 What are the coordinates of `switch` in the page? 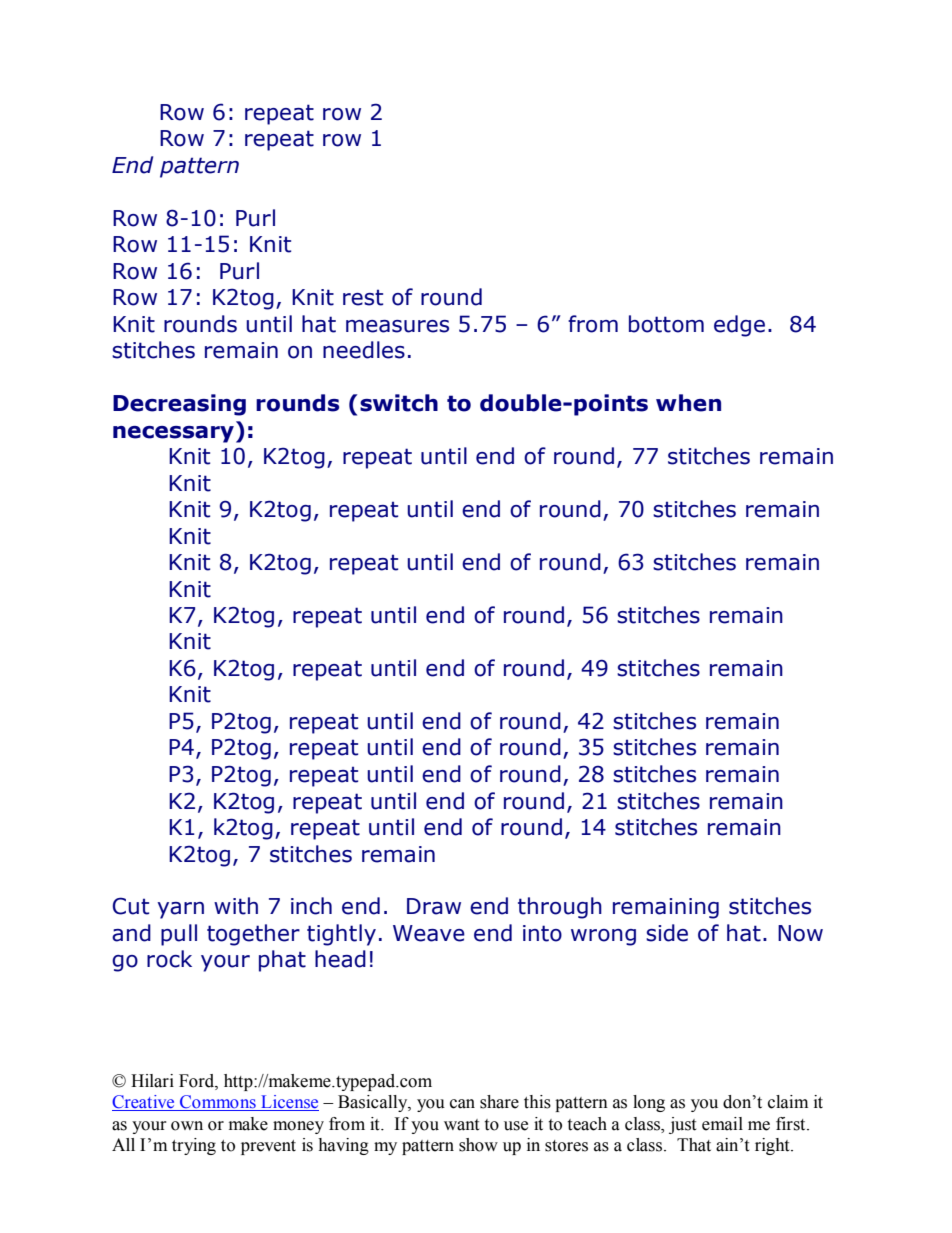 It's located at (399, 403).
